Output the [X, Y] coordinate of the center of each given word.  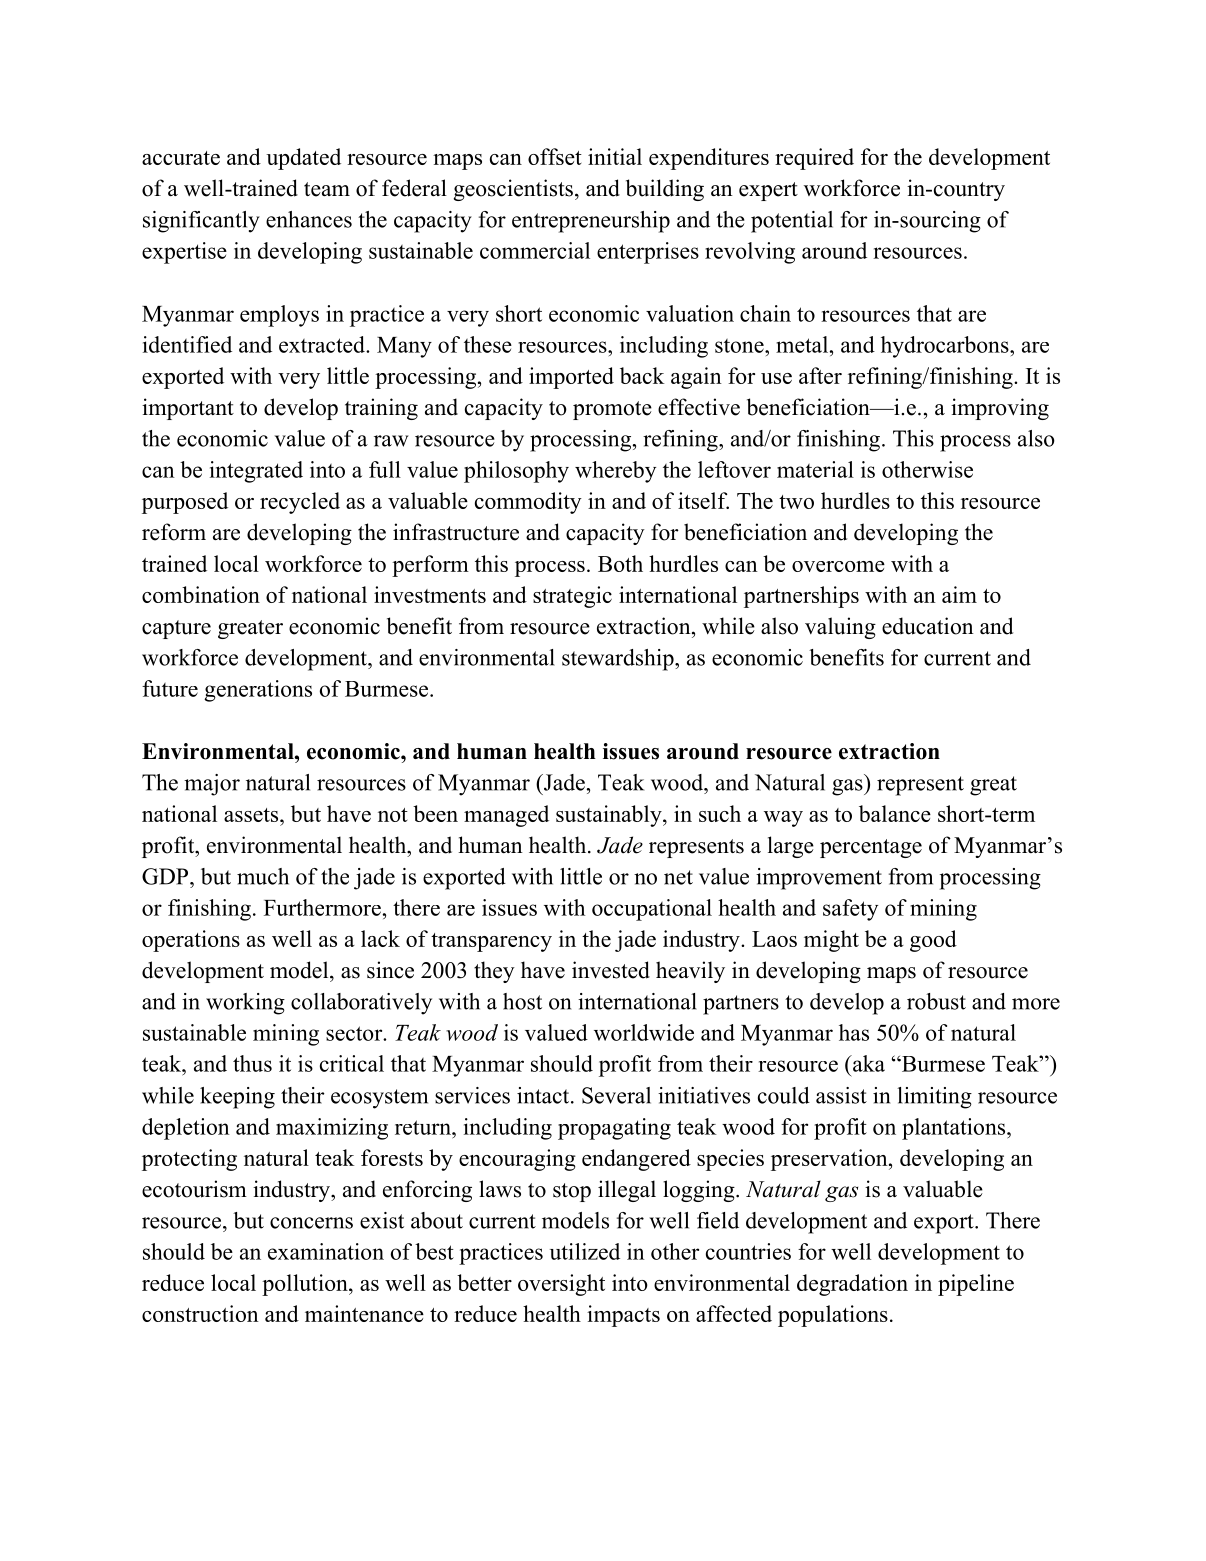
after [820, 375]
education [928, 626]
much [263, 876]
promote [612, 410]
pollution [306, 1285]
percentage [871, 848]
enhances [309, 219]
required [814, 159]
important [188, 409]
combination [201, 594]
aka [868, 1063]
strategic [572, 597]
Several [616, 1095]
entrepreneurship [591, 222]
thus [252, 1063]
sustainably [610, 816]
